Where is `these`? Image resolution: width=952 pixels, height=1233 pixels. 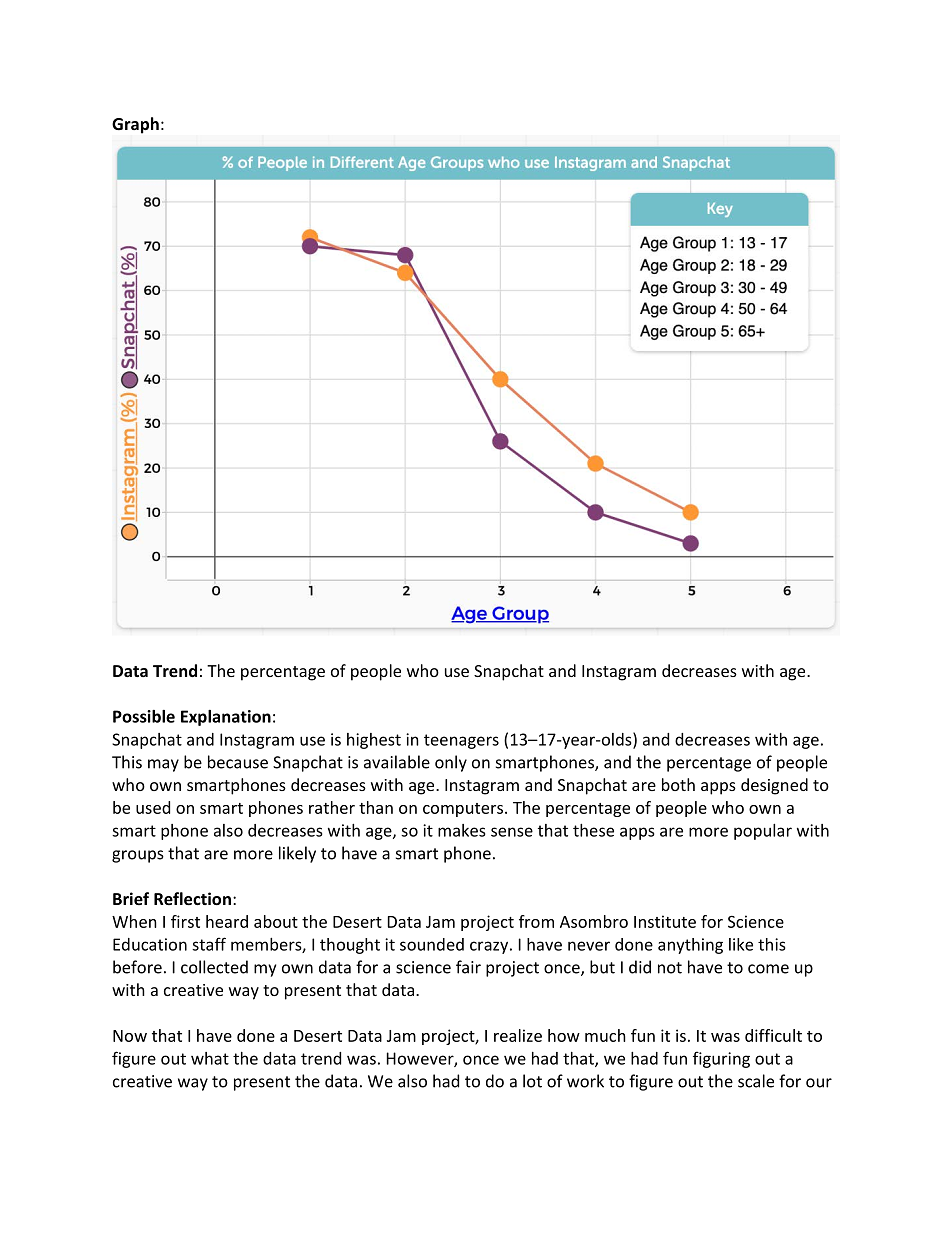 these is located at coordinates (593, 830).
